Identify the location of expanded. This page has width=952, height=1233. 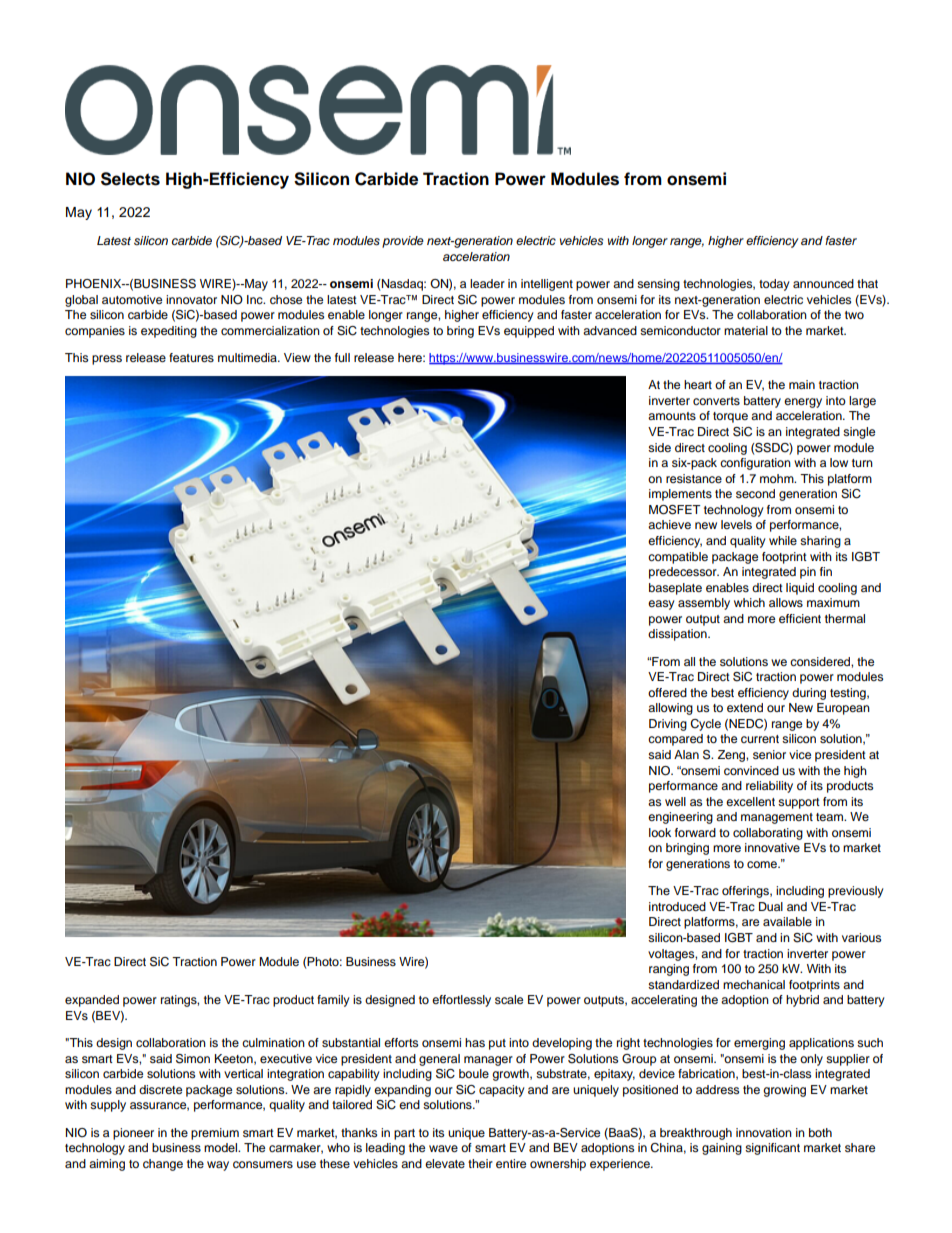
(92, 1001).
